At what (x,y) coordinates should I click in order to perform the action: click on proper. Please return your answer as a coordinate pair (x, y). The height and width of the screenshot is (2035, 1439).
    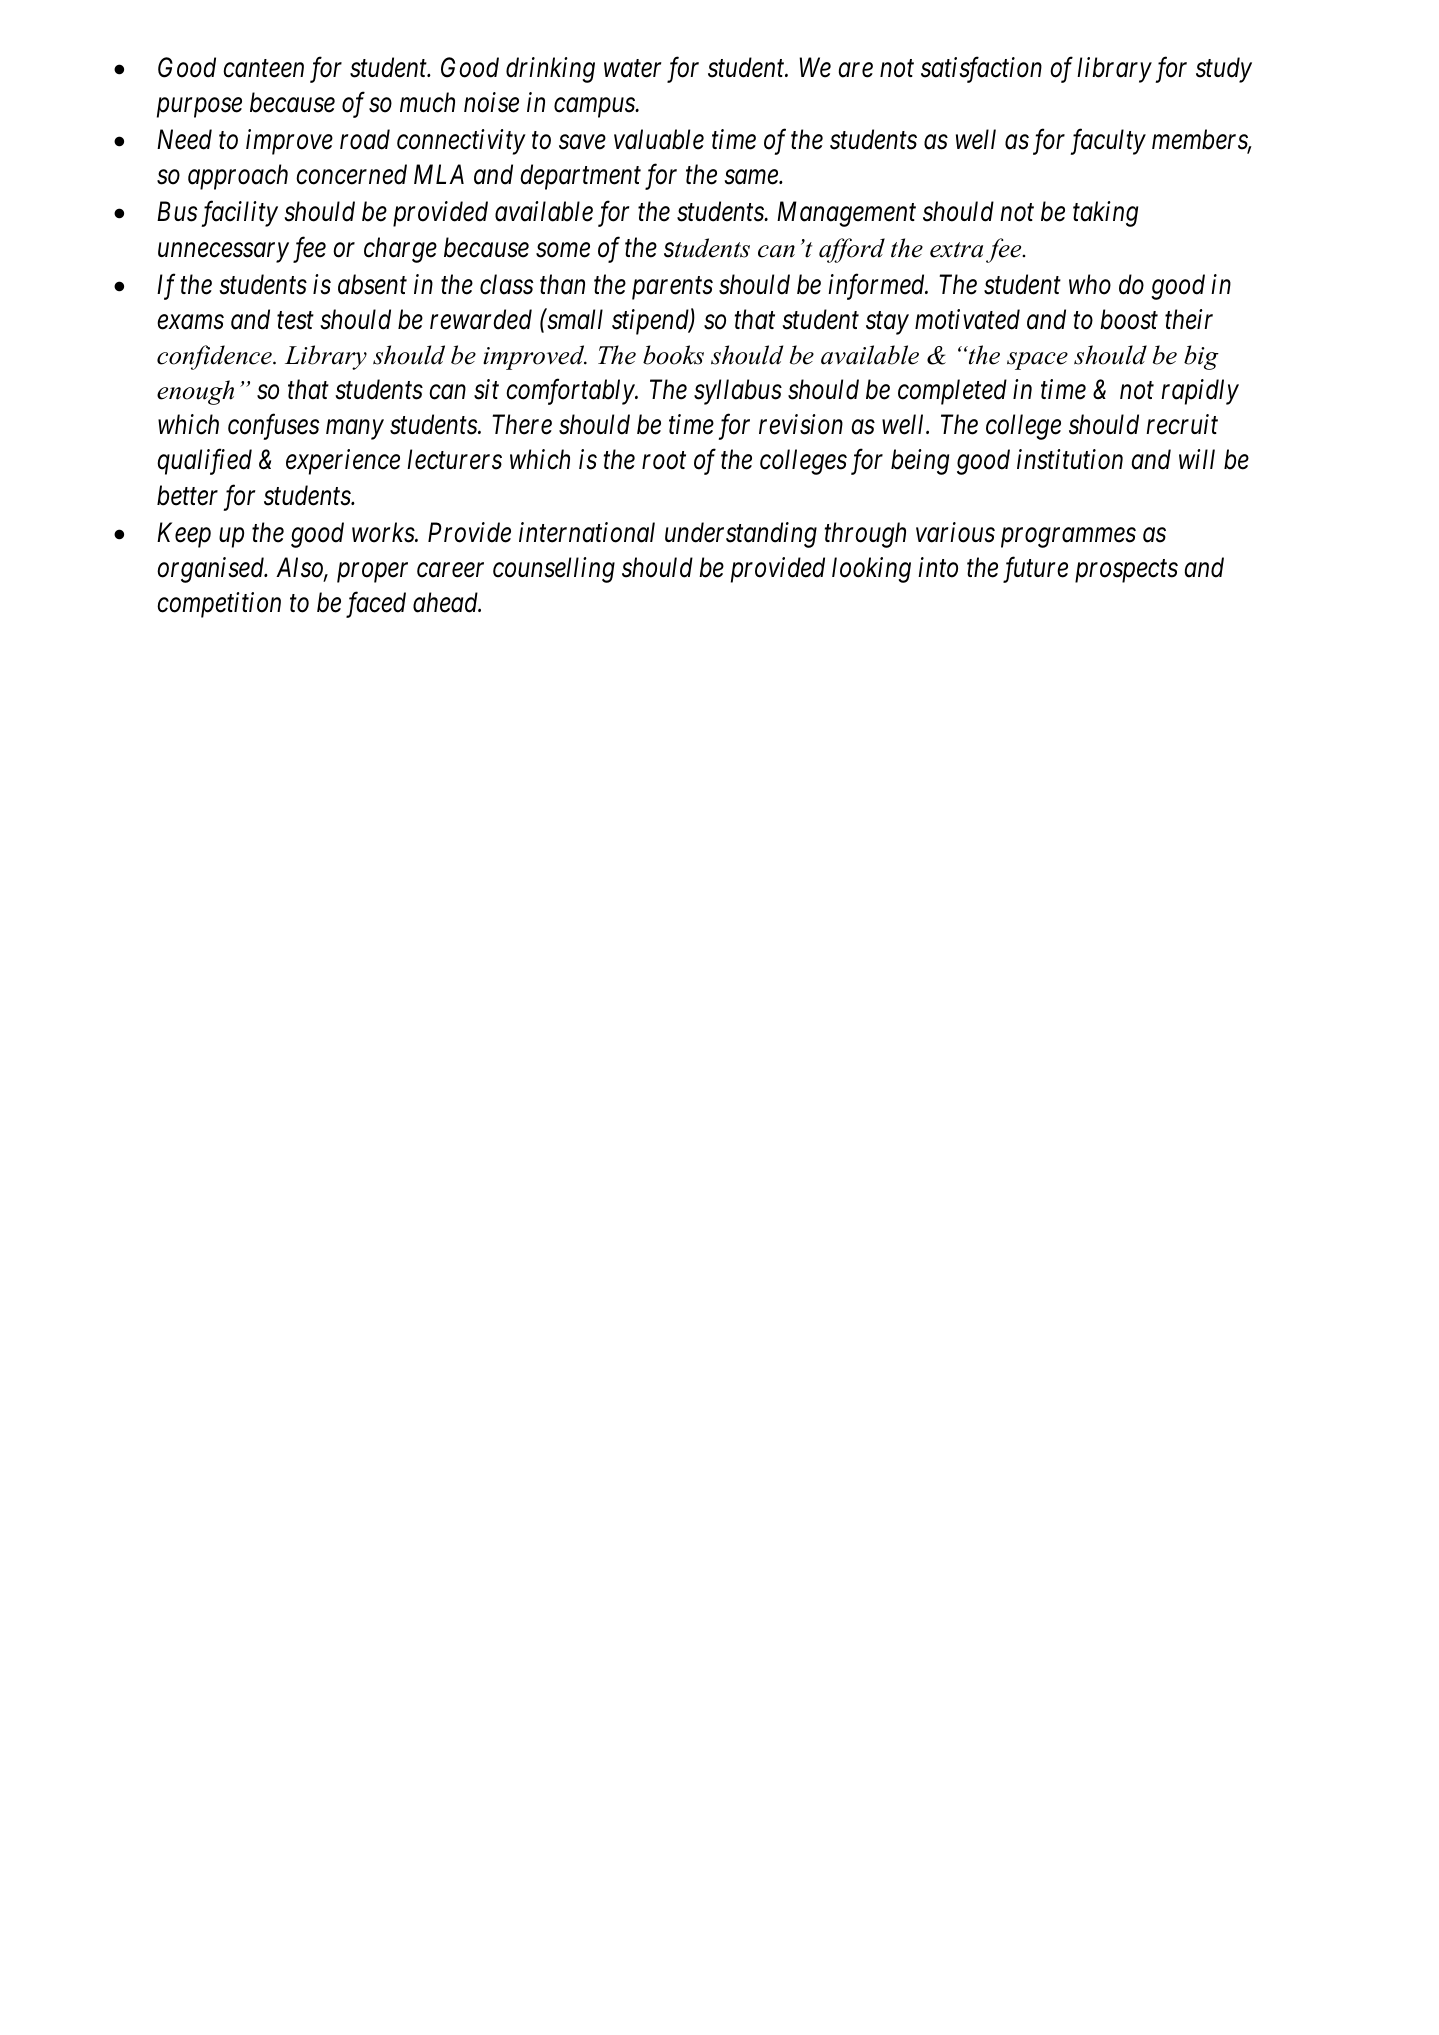
    Looking at the image, I should click on (372, 573).
